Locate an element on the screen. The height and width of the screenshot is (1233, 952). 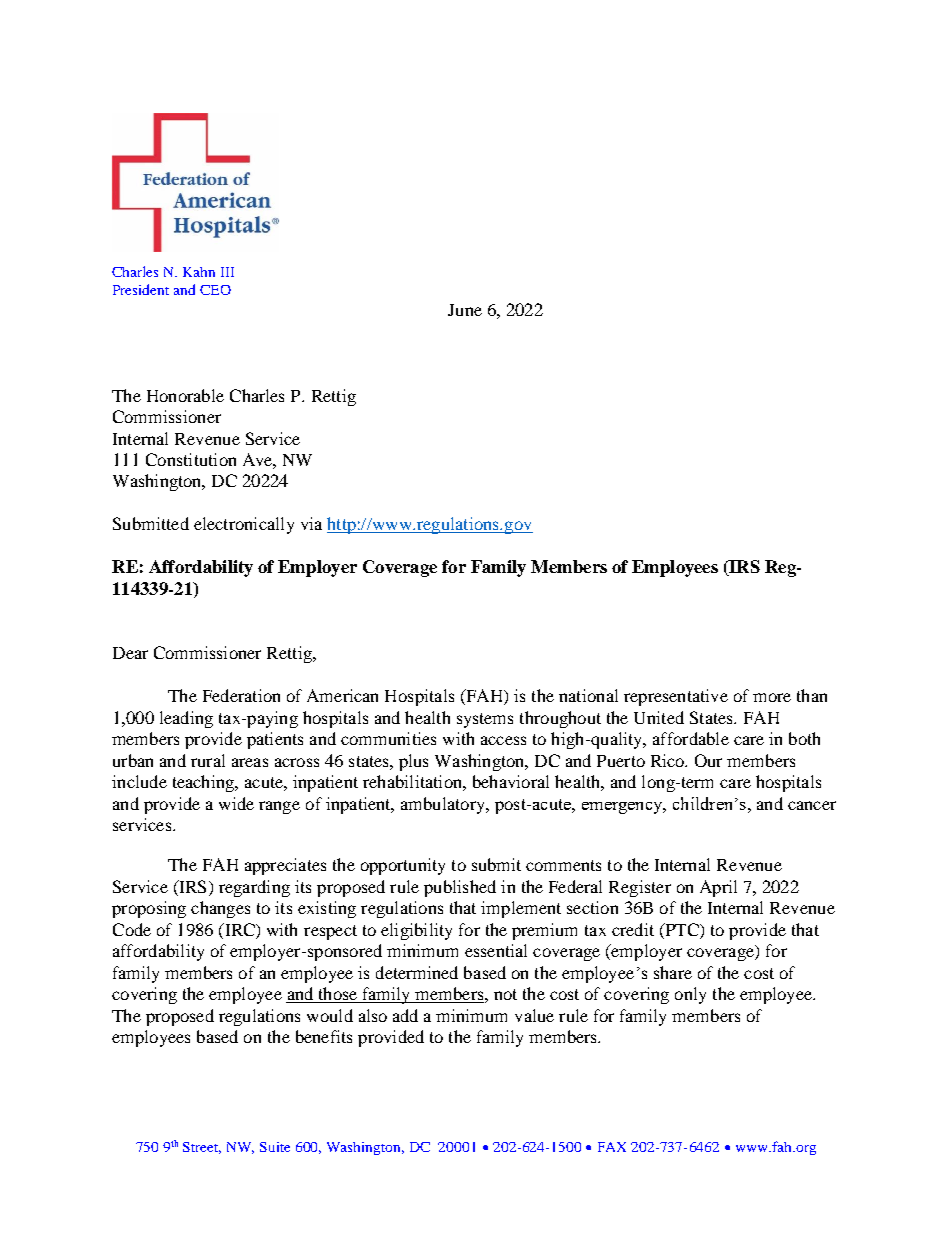
CEO is located at coordinates (215, 290).
